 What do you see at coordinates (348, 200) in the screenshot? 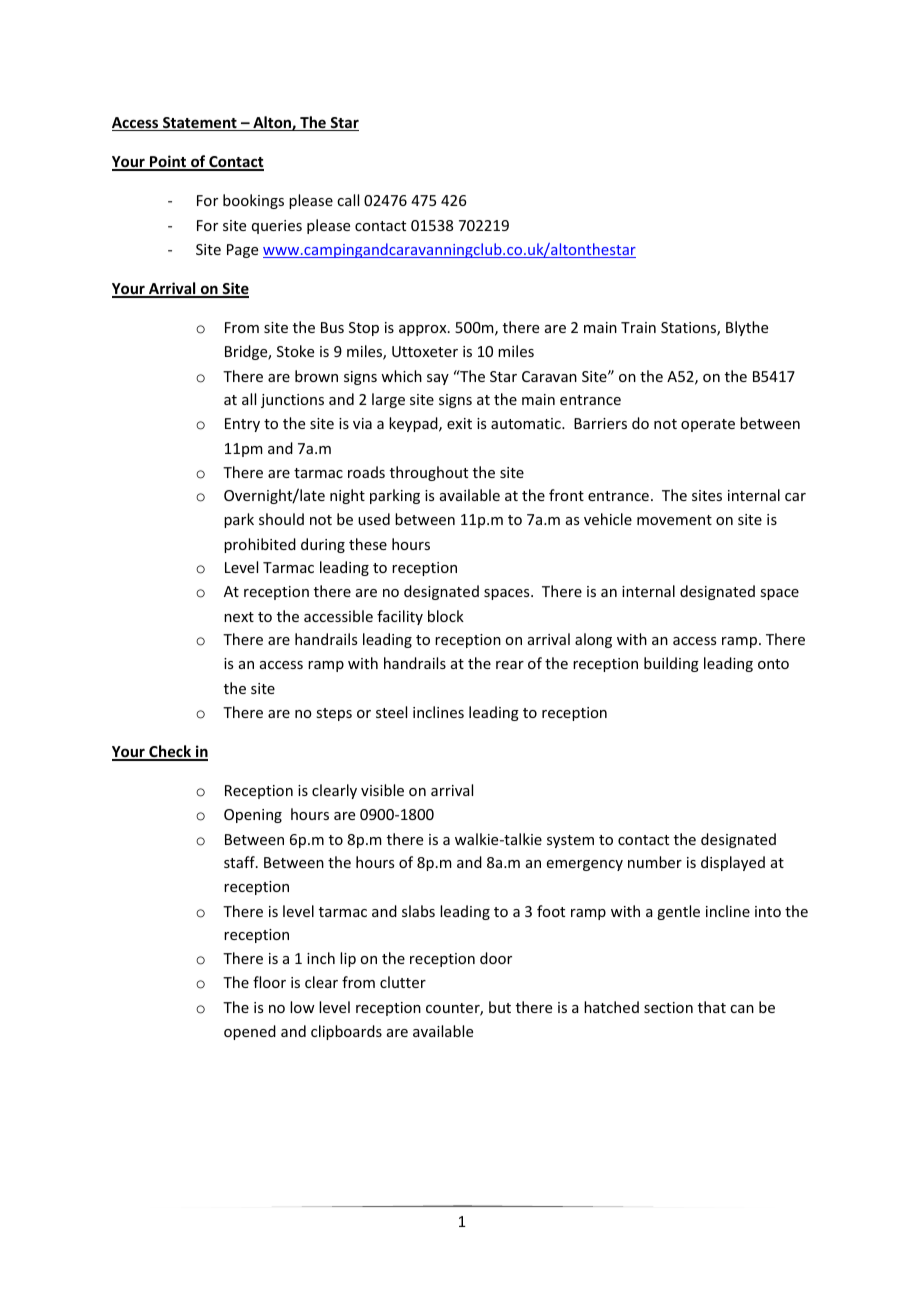
I see `call` at bounding box center [348, 200].
